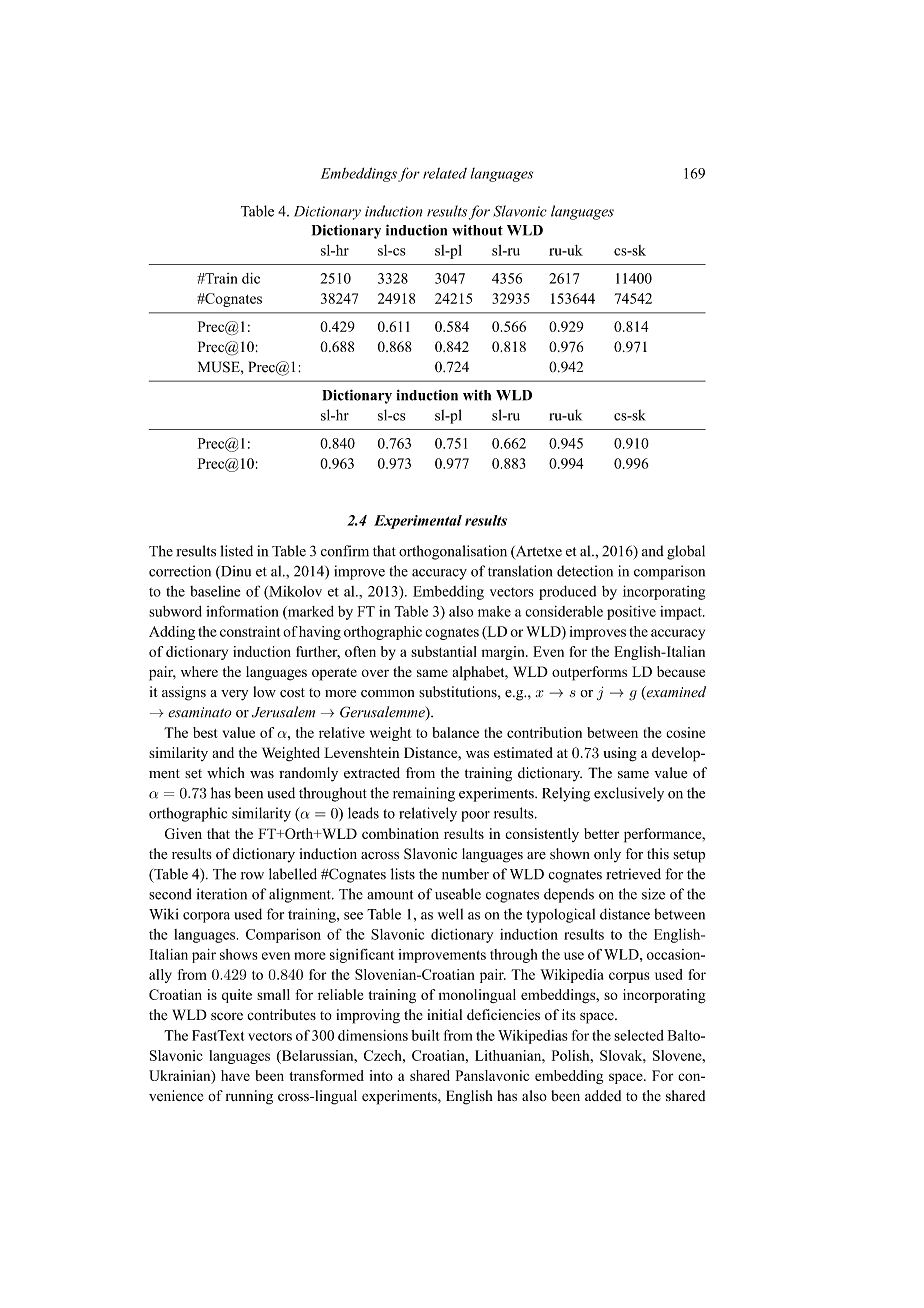 The image size is (924, 1308). I want to click on have, so click(235, 1075).
